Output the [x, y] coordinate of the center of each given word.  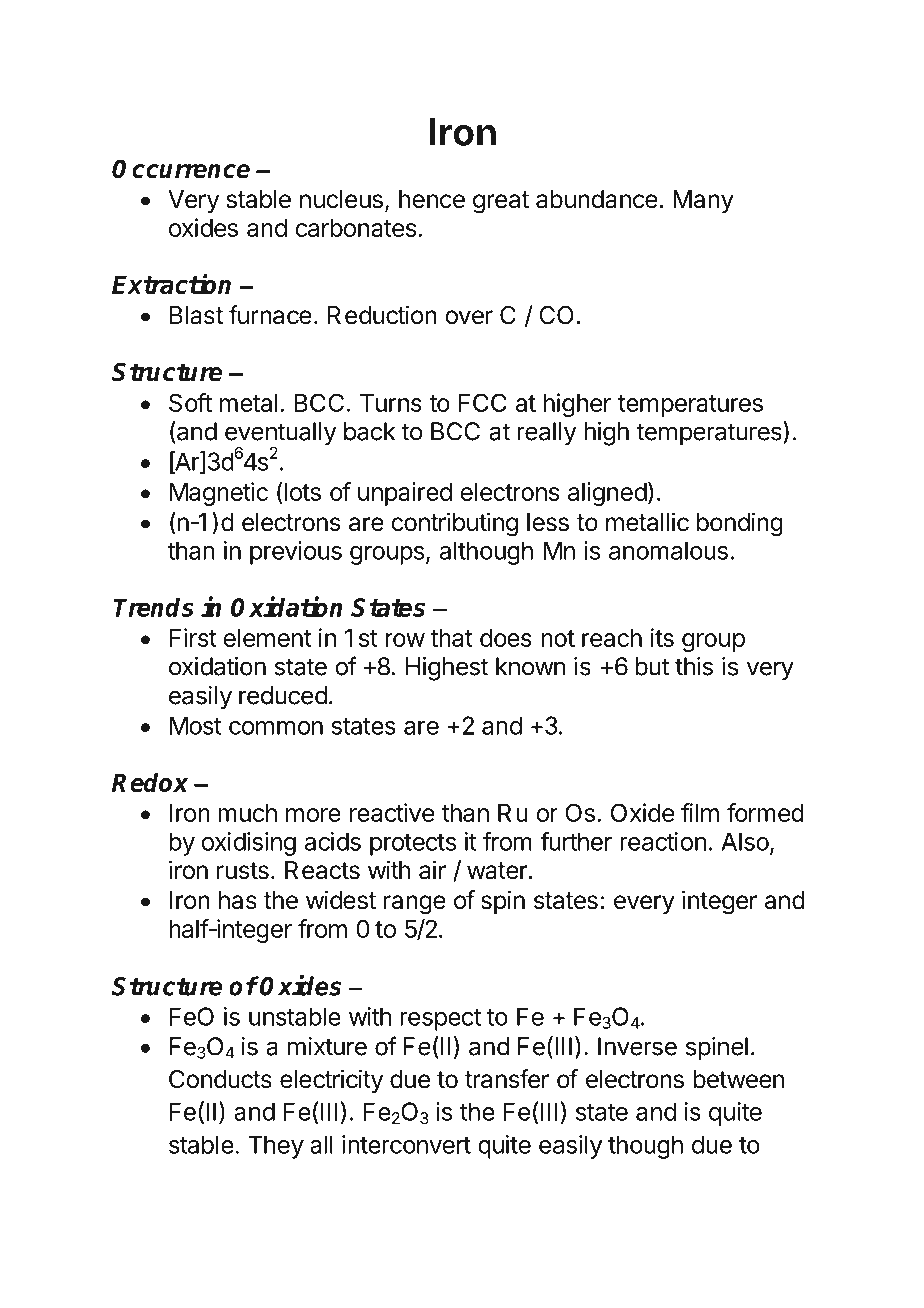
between [738, 1079]
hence [432, 199]
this [694, 666]
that [451, 638]
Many [703, 201]
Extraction [171, 283]
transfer [507, 1079]
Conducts [220, 1079]
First [193, 637]
